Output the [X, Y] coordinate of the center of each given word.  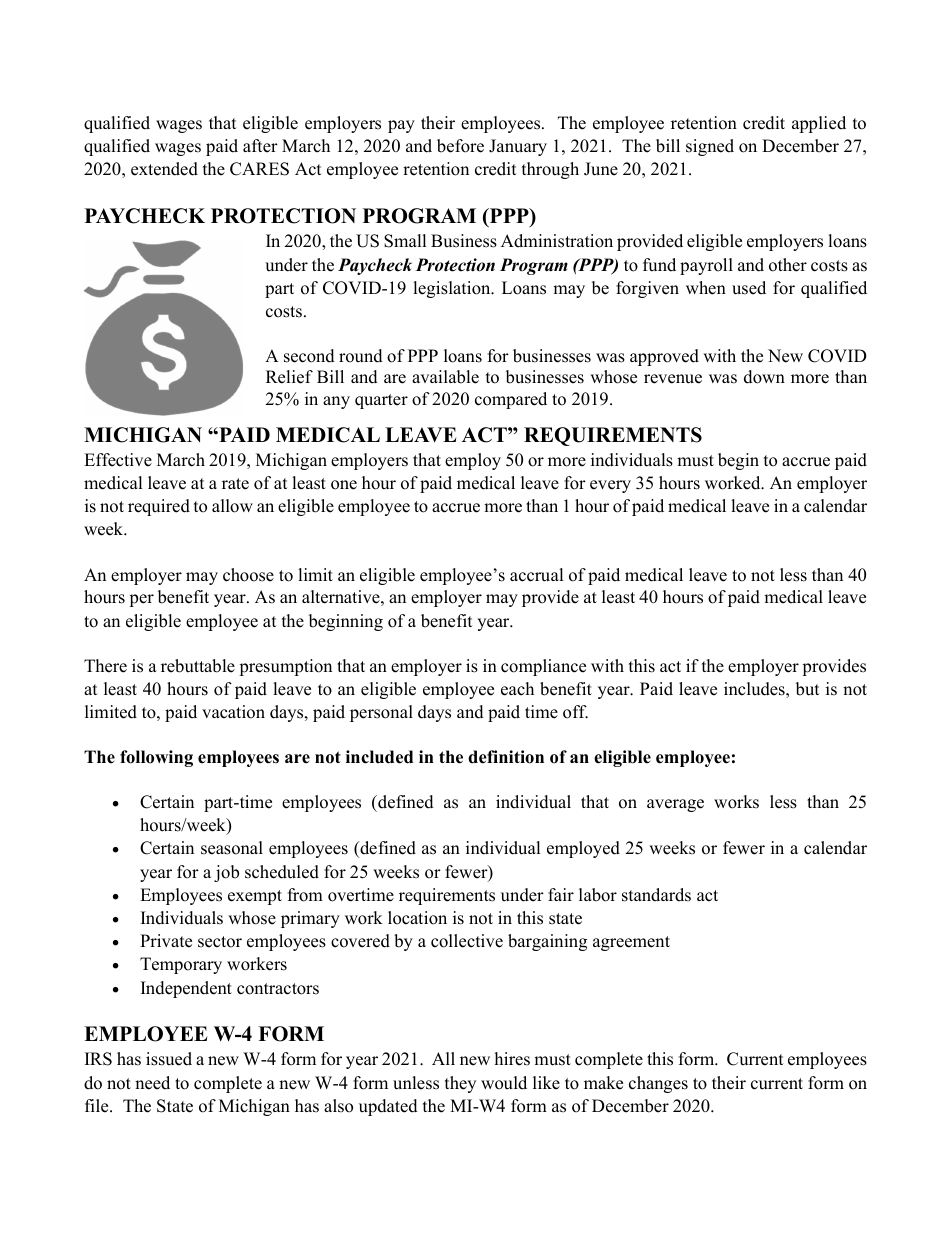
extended [164, 169]
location [417, 918]
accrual [536, 575]
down [764, 377]
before [460, 146]
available [445, 377]
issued [169, 1059]
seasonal [232, 848]
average [675, 805]
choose [248, 575]
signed [710, 147]
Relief [289, 377]
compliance [543, 667]
